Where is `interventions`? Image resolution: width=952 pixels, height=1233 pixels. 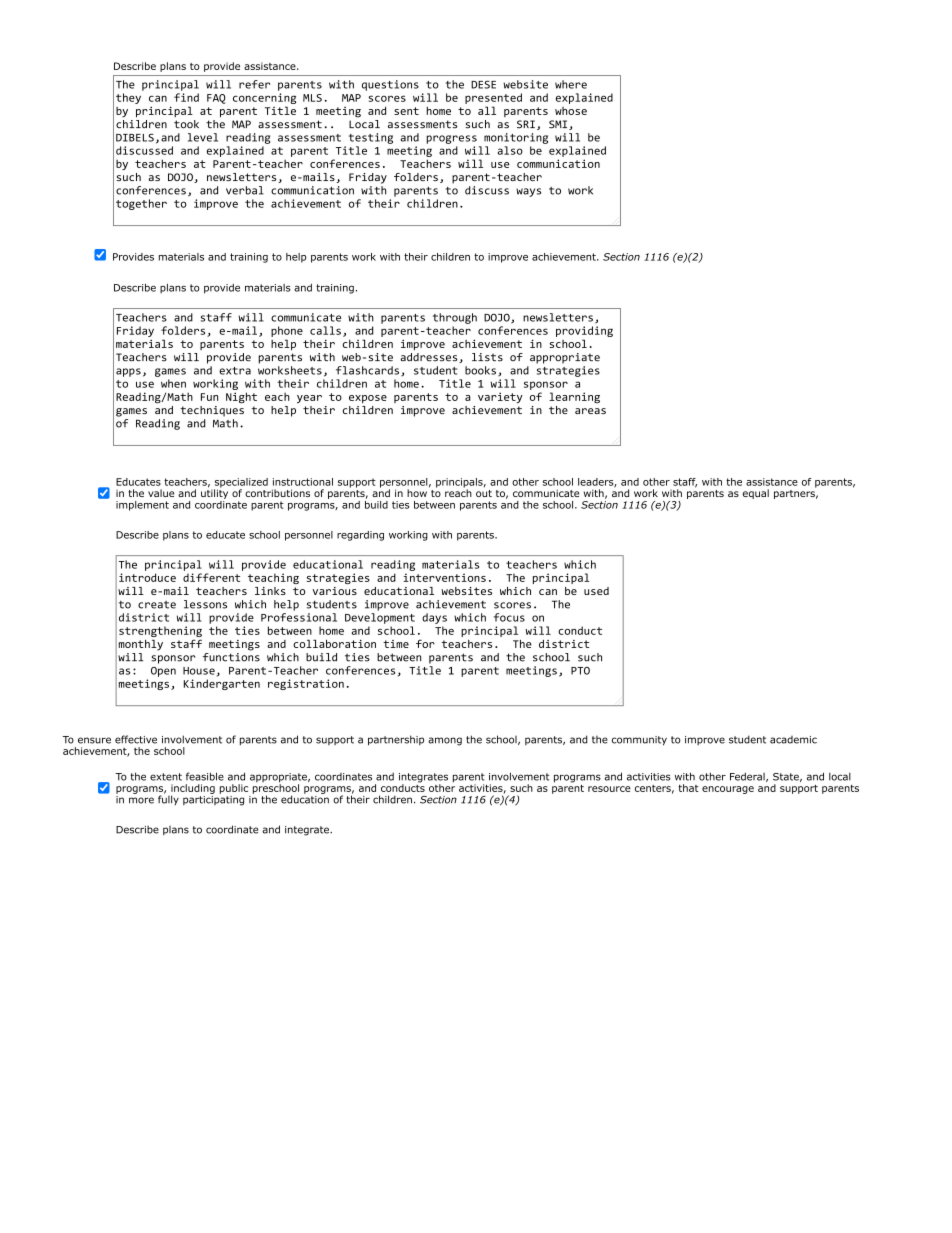 interventions is located at coordinates (444, 577).
